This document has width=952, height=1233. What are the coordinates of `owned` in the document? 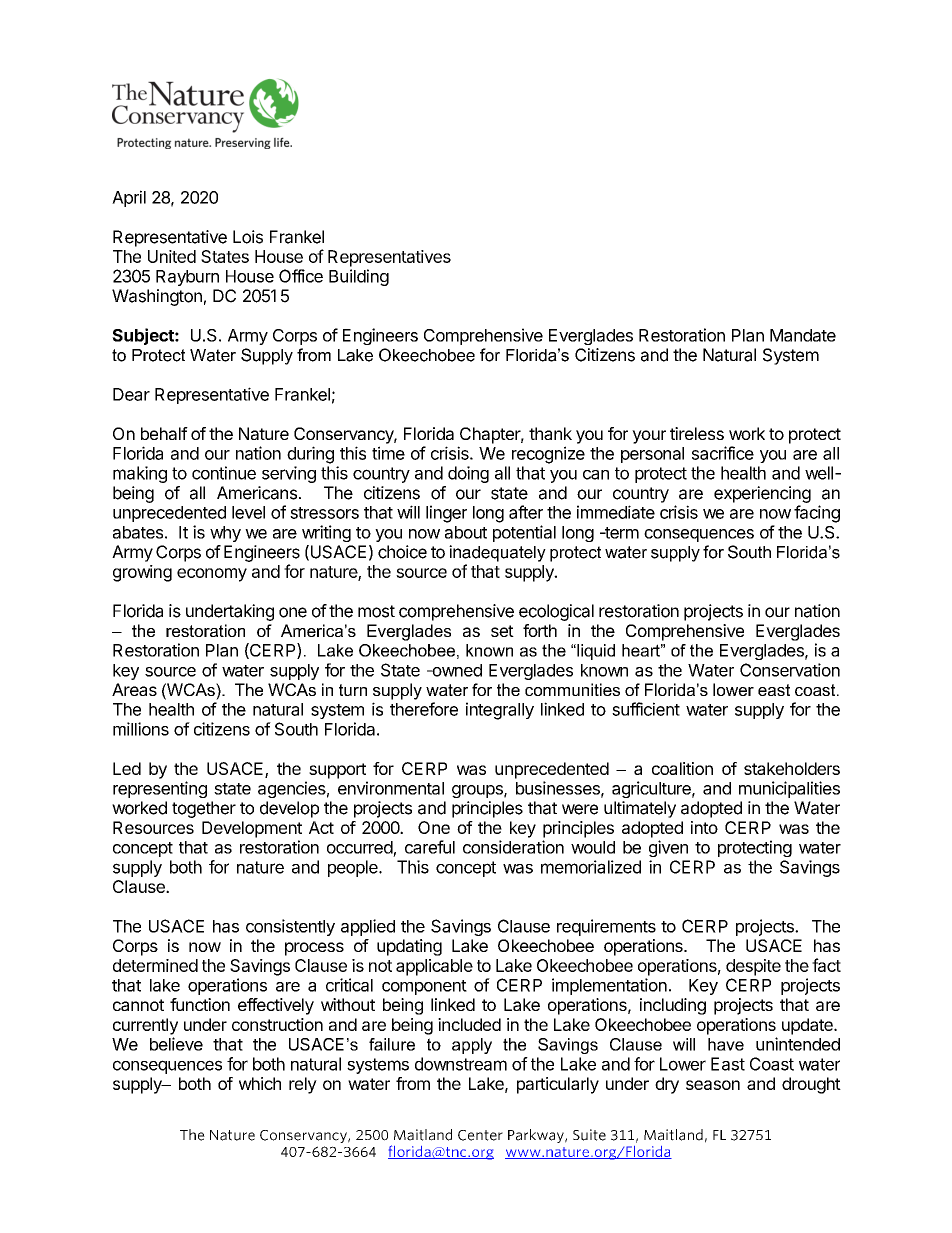 It's located at (456, 670).
